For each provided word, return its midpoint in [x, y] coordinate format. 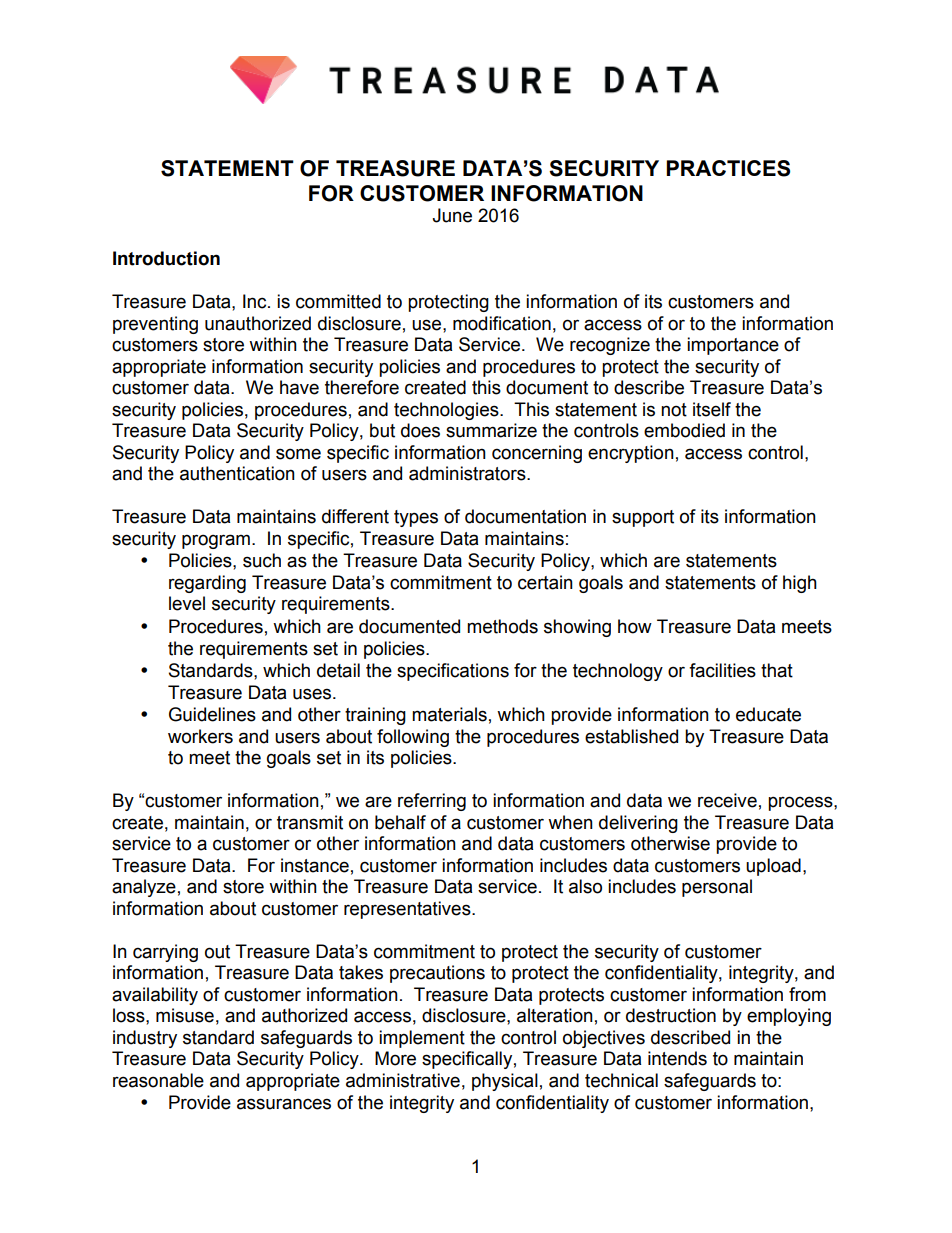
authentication [237, 473]
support [643, 518]
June [452, 215]
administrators [468, 473]
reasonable [158, 1080]
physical [505, 1082]
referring [432, 802]
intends [677, 1058]
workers [200, 736]
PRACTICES [728, 168]
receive [727, 800]
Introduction [166, 258]
